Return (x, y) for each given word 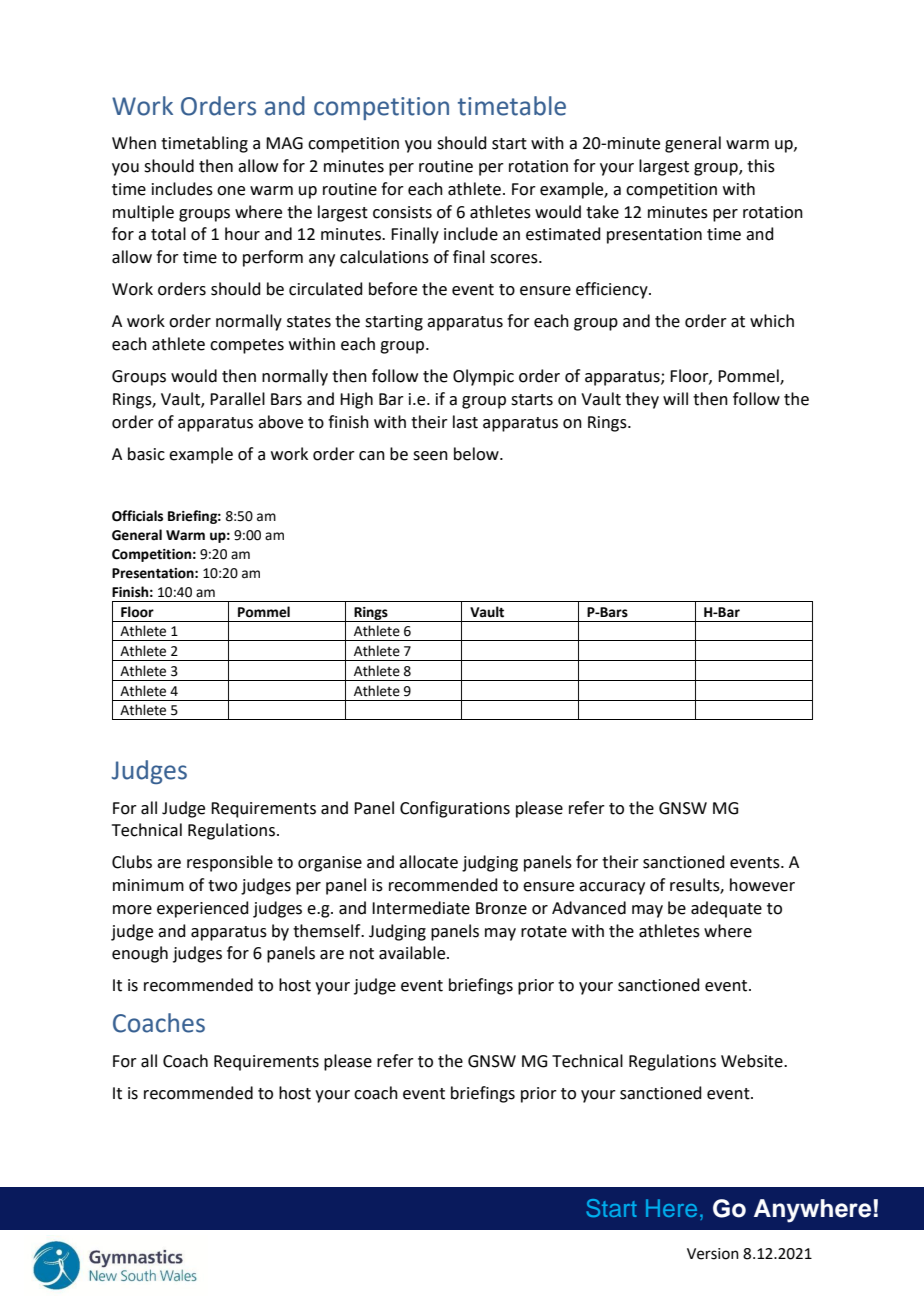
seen (430, 456)
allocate (428, 862)
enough (140, 954)
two (222, 886)
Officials (137, 516)
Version (713, 1254)
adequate (726, 909)
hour (242, 234)
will (675, 398)
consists (402, 212)
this (761, 166)
